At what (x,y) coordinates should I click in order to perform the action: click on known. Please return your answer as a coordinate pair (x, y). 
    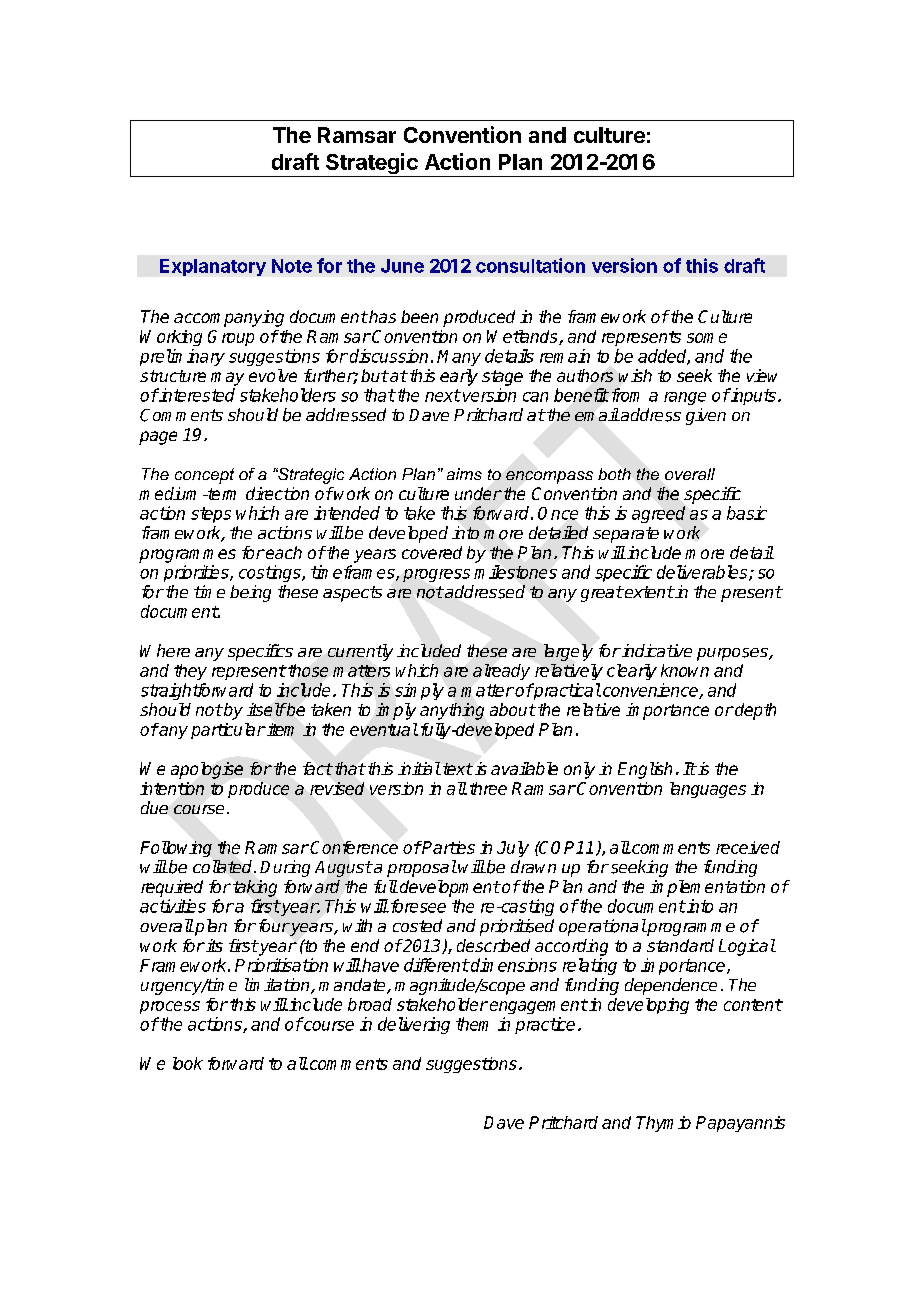
    Looking at the image, I should click on (685, 670).
